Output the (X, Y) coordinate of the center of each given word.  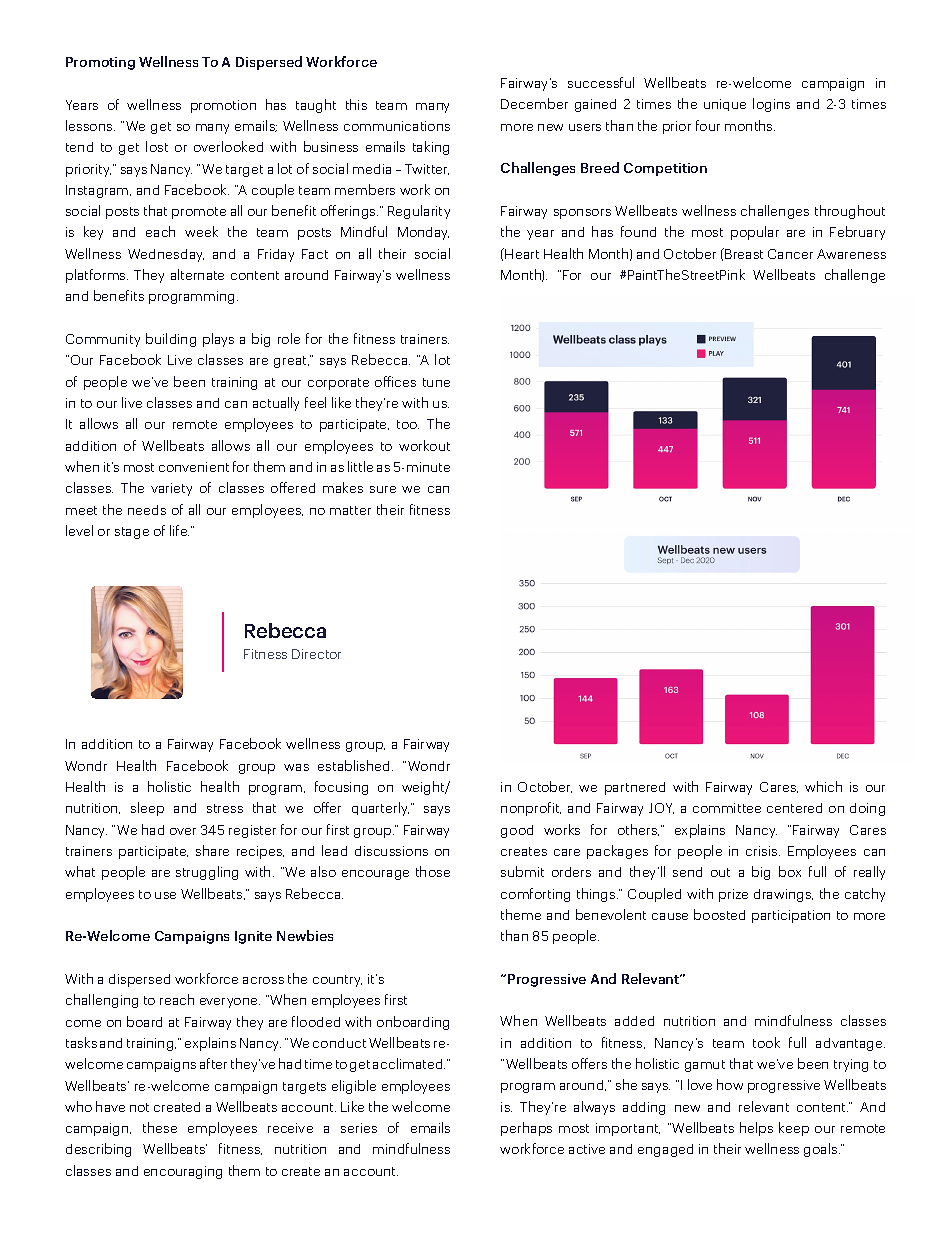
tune (436, 382)
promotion (223, 106)
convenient (194, 467)
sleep (147, 809)
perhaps (526, 1129)
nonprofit (531, 809)
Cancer (790, 254)
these (160, 1127)
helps (756, 1129)
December (534, 103)
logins (771, 105)
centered (794, 808)
